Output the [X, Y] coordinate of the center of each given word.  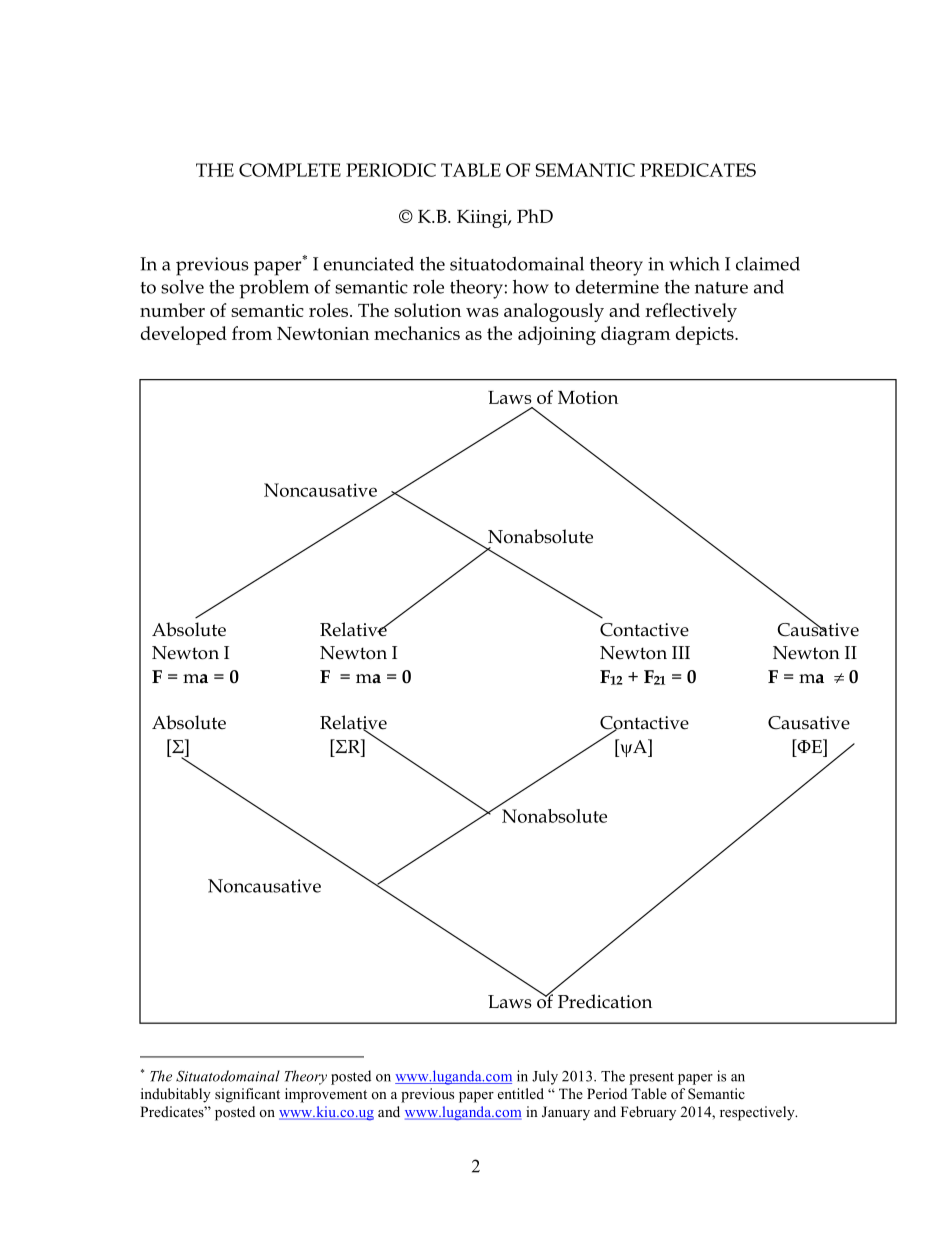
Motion [588, 397]
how [531, 286]
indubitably [176, 1095]
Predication [605, 1001]
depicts [706, 335]
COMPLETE [290, 170]
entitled [521, 1093]
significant [247, 1095]
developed [184, 335]
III [681, 652]
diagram [635, 335]
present [651, 1078]
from [252, 333]
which [694, 263]
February [648, 1113]
